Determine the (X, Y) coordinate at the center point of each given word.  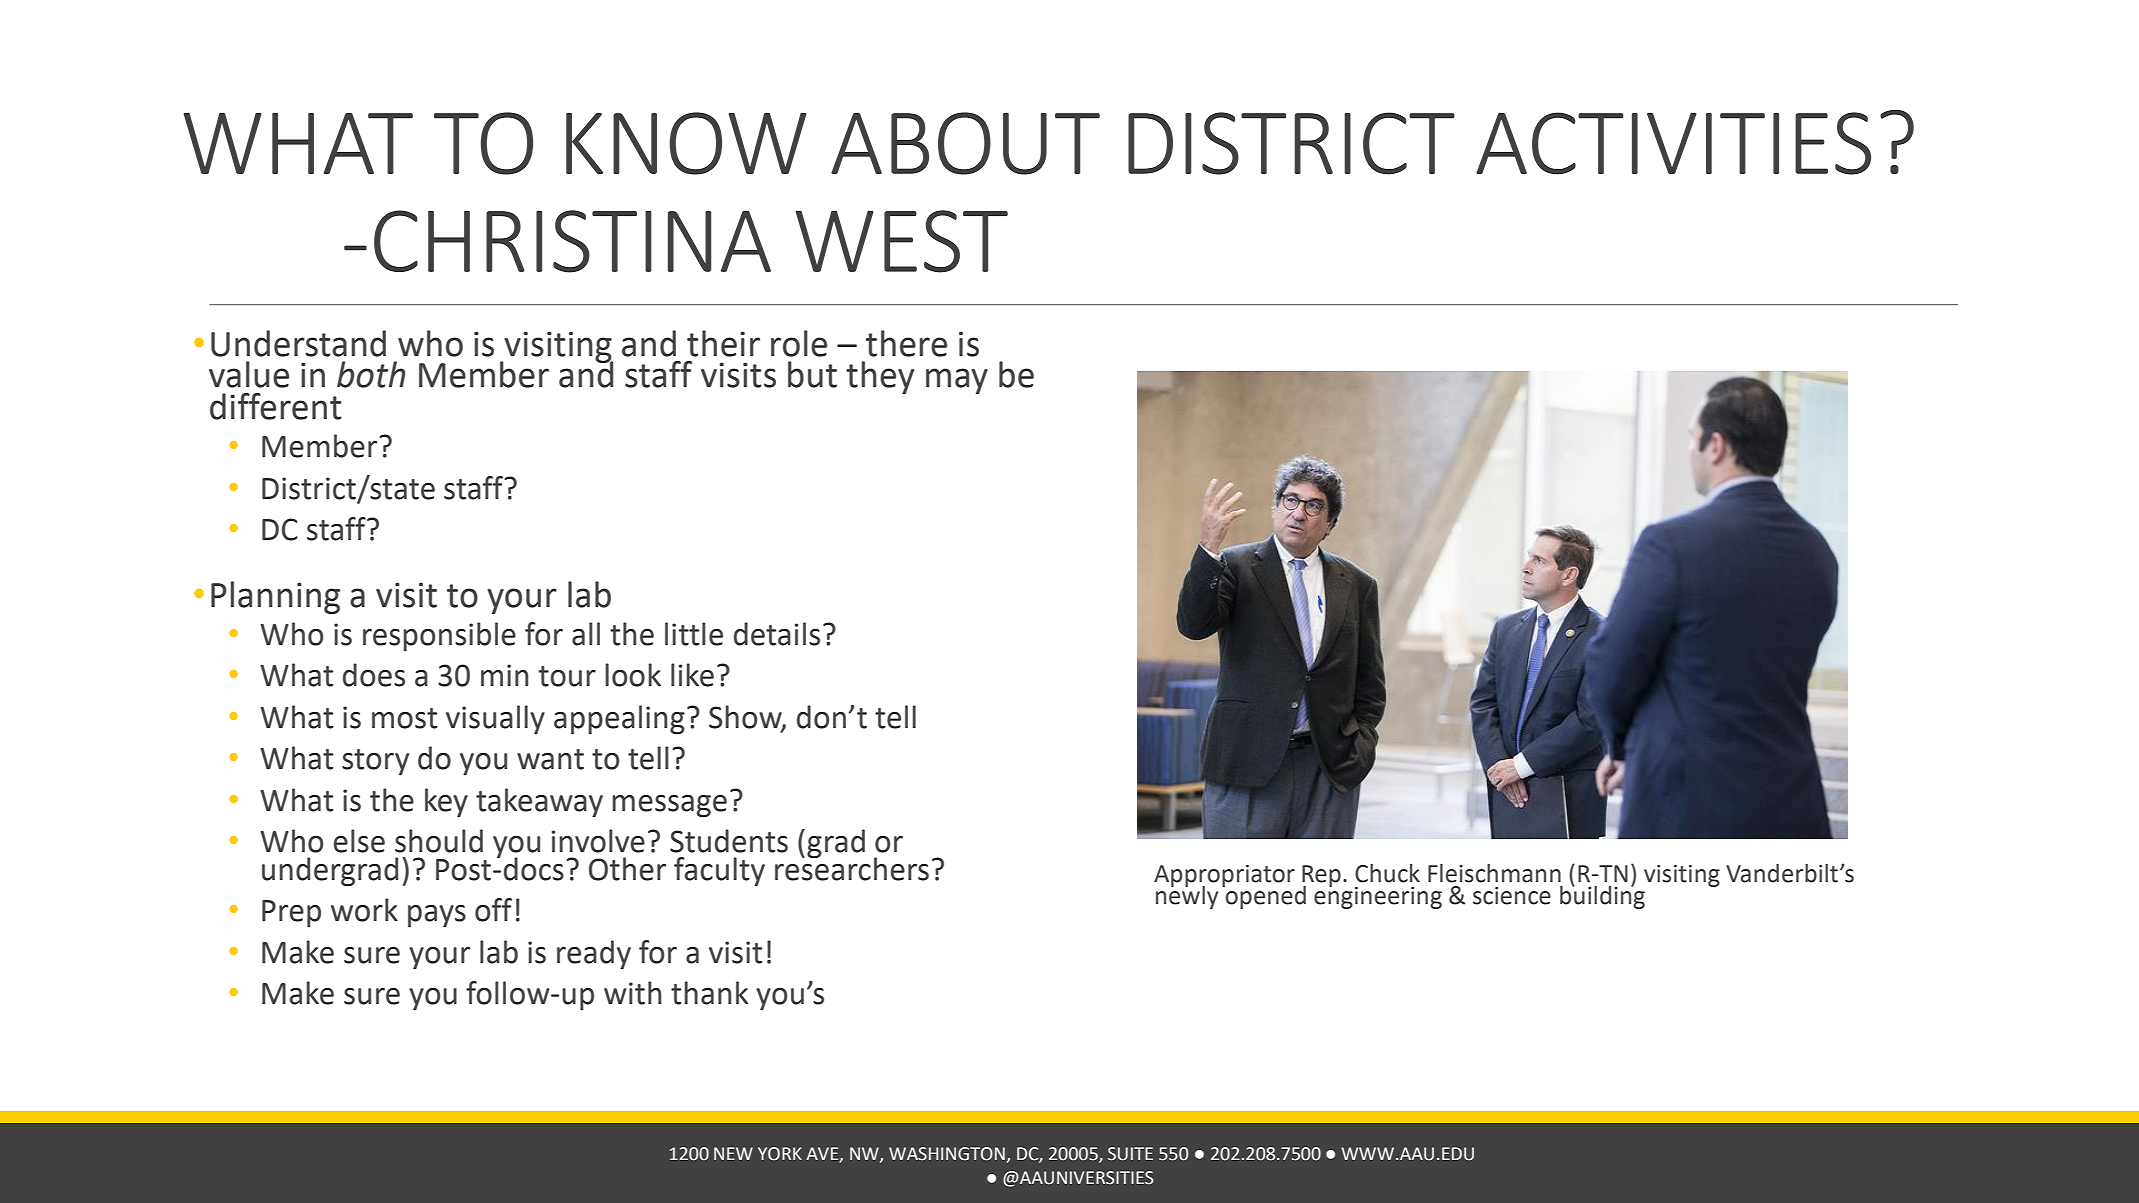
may (957, 381)
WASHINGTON (947, 1154)
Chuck (1387, 873)
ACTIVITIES (1673, 143)
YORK (780, 1154)
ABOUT (965, 143)
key (446, 803)
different (276, 406)
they (880, 377)
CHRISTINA (572, 241)
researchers (852, 868)
